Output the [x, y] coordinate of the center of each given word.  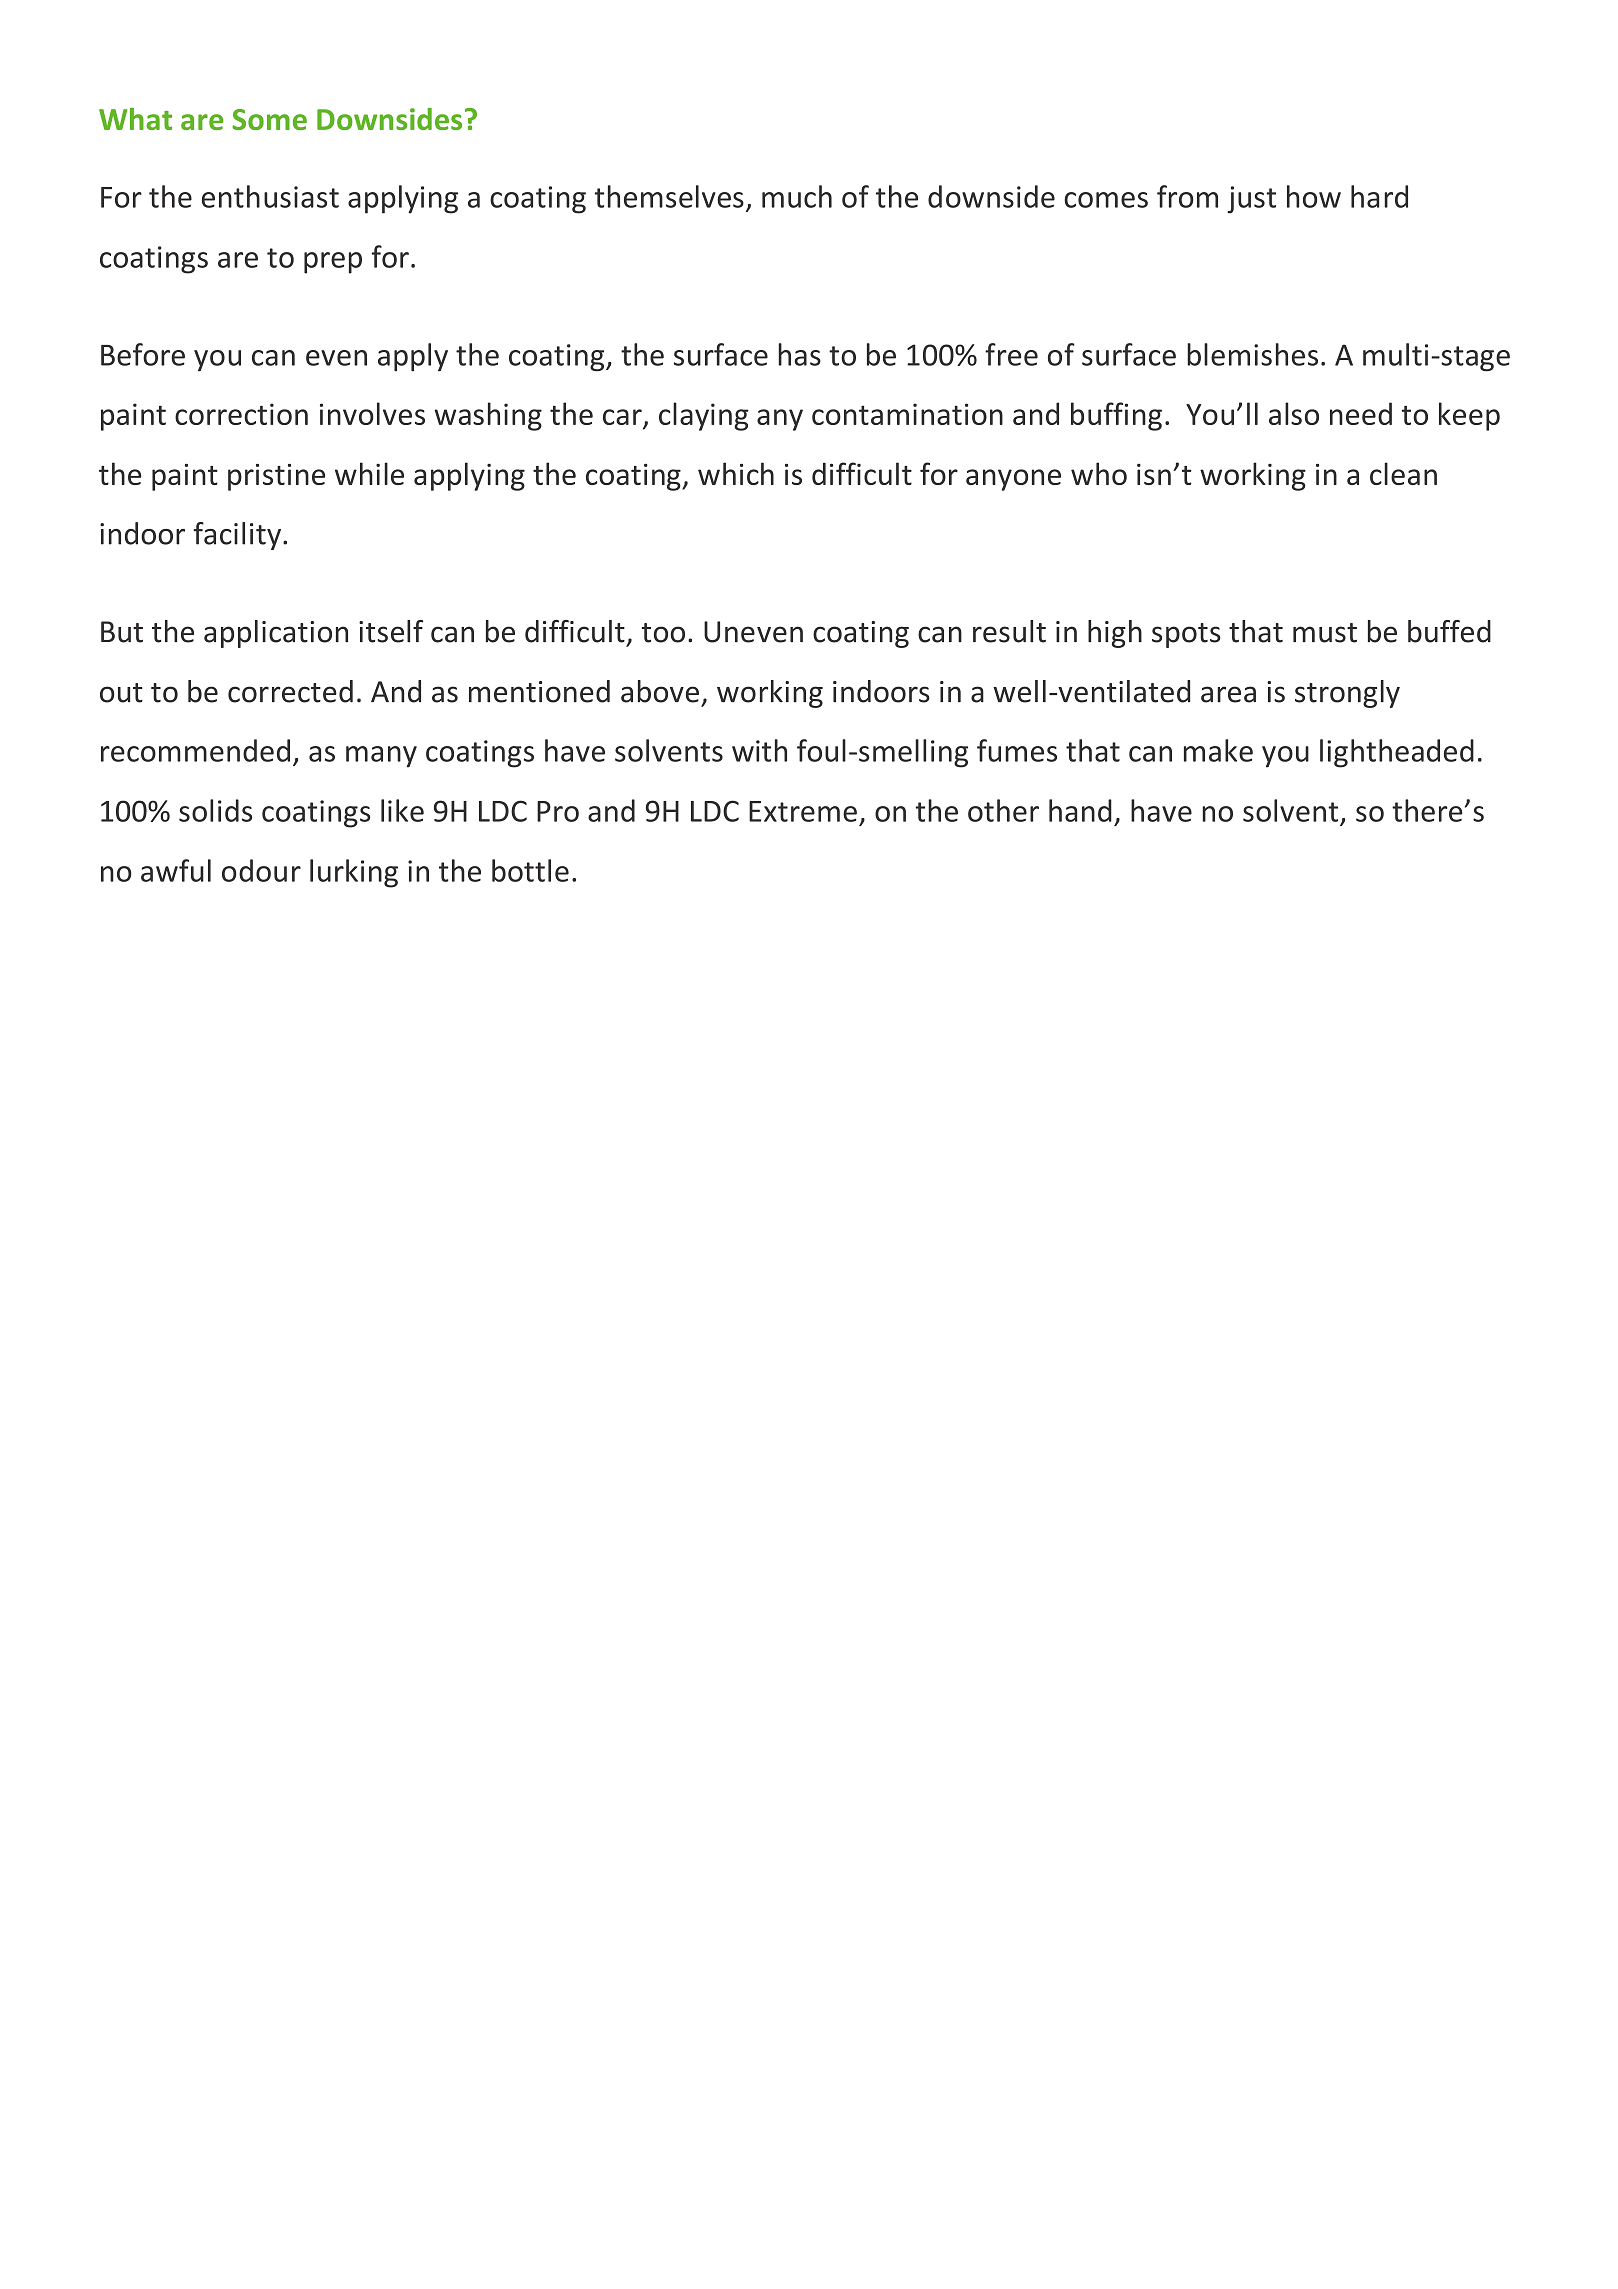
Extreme [803, 811]
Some [269, 119]
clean [1403, 473]
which [736, 473]
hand [1080, 810]
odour [261, 870]
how [1314, 196]
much [797, 196]
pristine [276, 477]
